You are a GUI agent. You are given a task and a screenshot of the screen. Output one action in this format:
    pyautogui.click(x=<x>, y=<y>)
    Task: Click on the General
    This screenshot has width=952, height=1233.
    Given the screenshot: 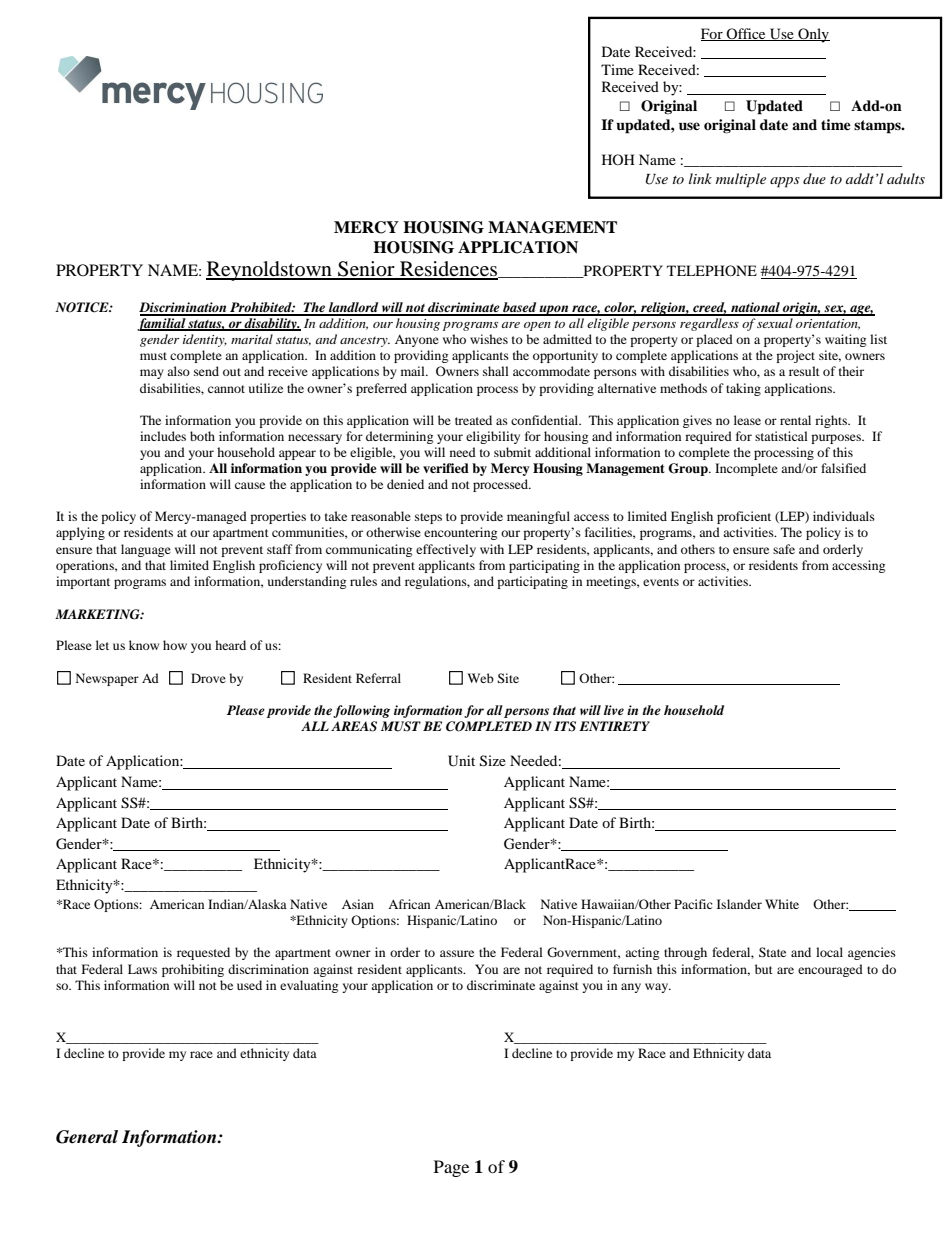 What is the action you would take?
    pyautogui.click(x=87, y=1137)
